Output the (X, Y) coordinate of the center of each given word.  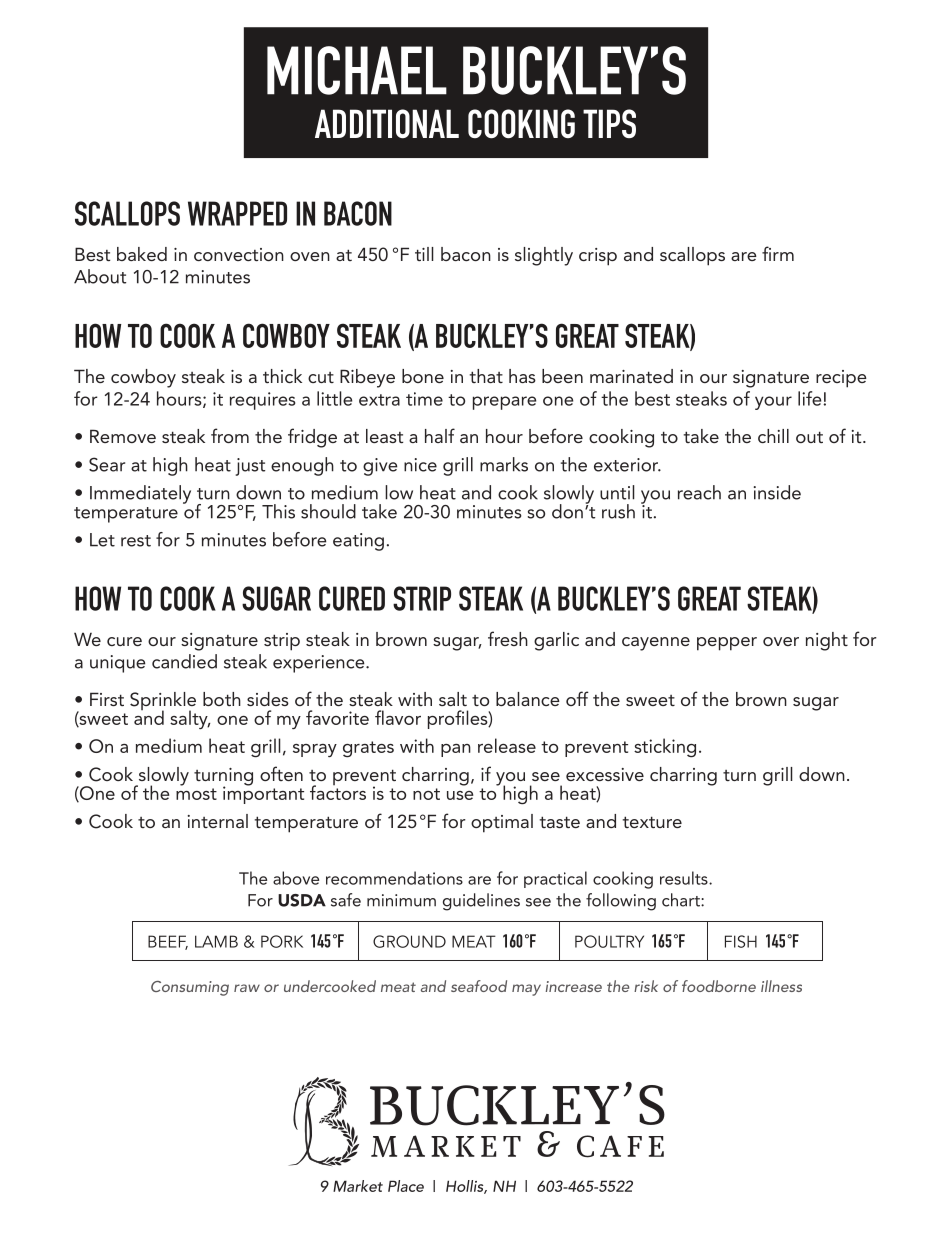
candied (184, 661)
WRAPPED (237, 213)
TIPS (609, 123)
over (781, 641)
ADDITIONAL (387, 123)
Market (358, 1186)
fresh (508, 638)
